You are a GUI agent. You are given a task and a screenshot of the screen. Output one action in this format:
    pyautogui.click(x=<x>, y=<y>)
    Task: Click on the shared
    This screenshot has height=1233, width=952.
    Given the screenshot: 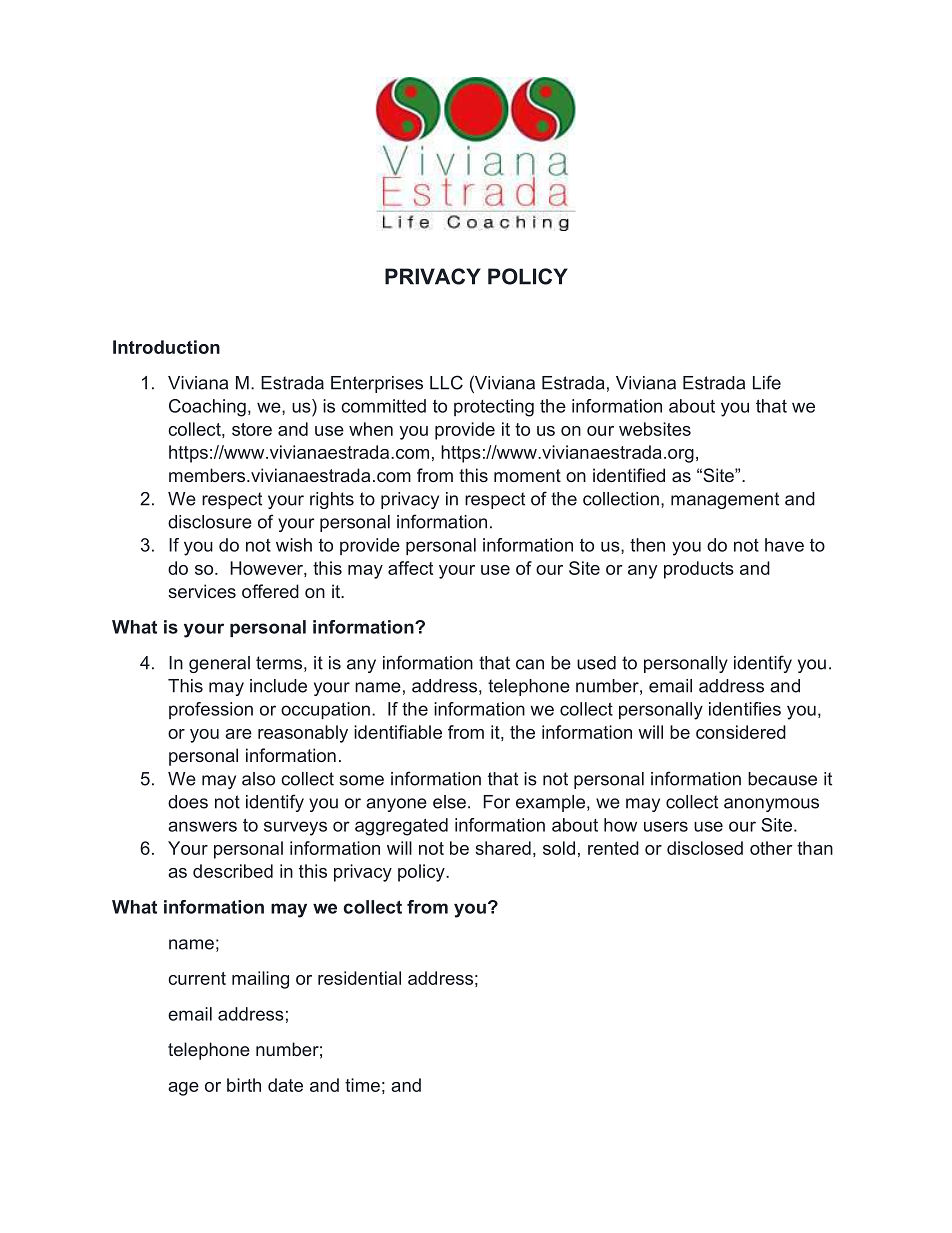 What is the action you would take?
    pyautogui.click(x=503, y=848)
